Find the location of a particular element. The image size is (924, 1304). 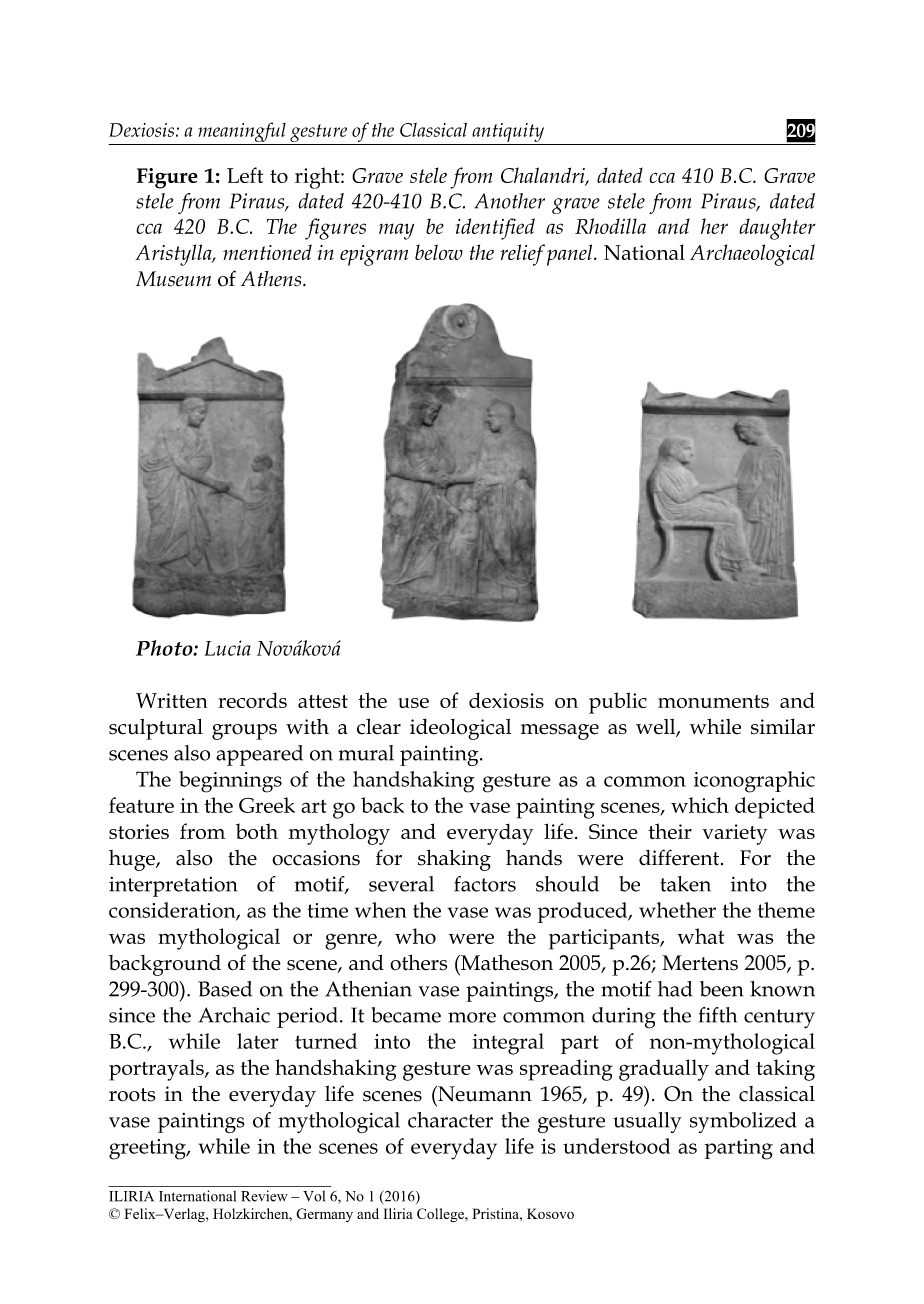

character is located at coordinates (450, 1120).
